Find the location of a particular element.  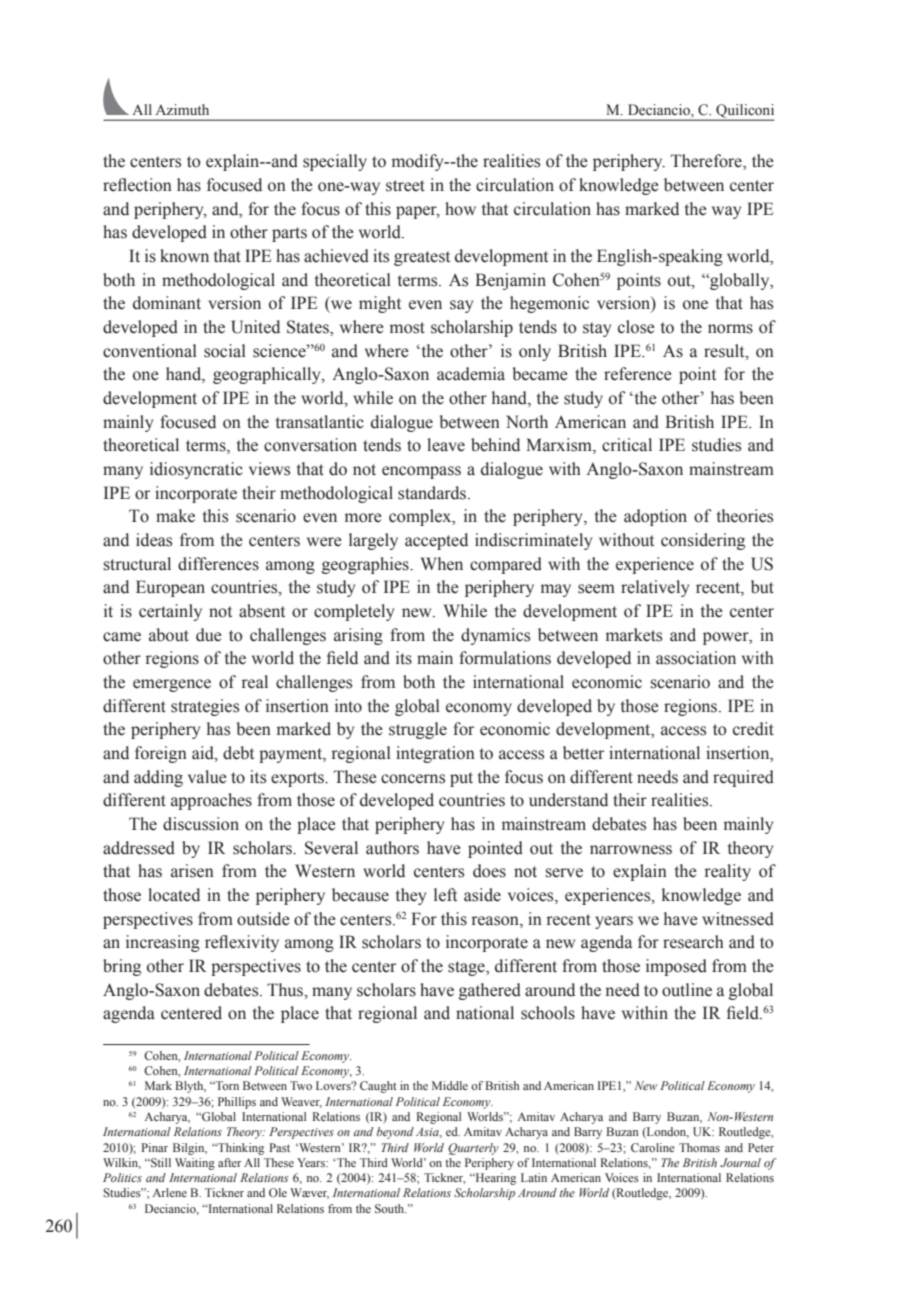

Thomas is located at coordinates (699, 1147).
